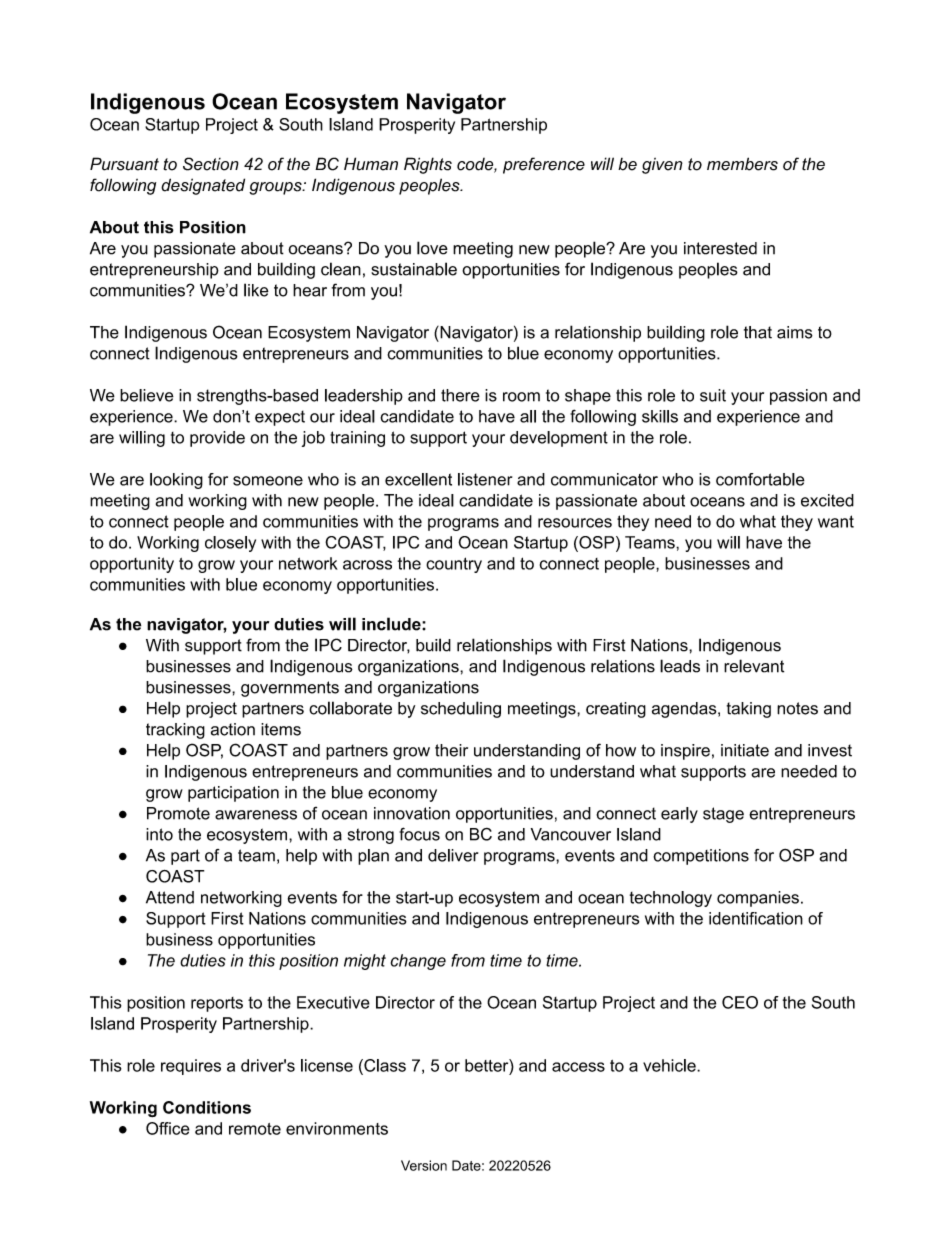 The image size is (952, 1233). I want to click on Rights, so click(428, 165).
